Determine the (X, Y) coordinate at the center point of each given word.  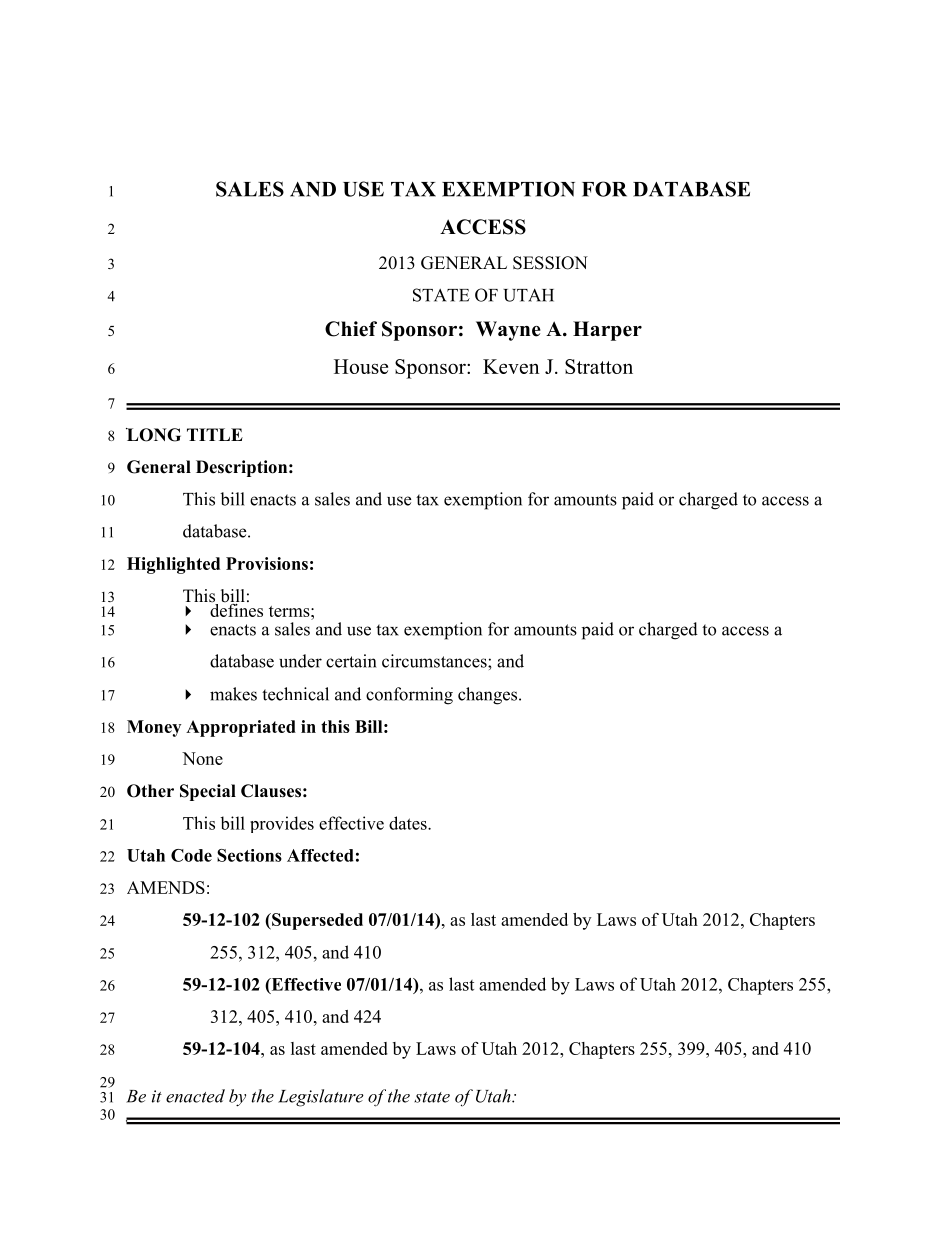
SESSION (550, 263)
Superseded (316, 921)
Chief (351, 329)
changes (489, 696)
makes (233, 694)
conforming (409, 696)
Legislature (321, 1098)
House (361, 366)
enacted (195, 1096)
